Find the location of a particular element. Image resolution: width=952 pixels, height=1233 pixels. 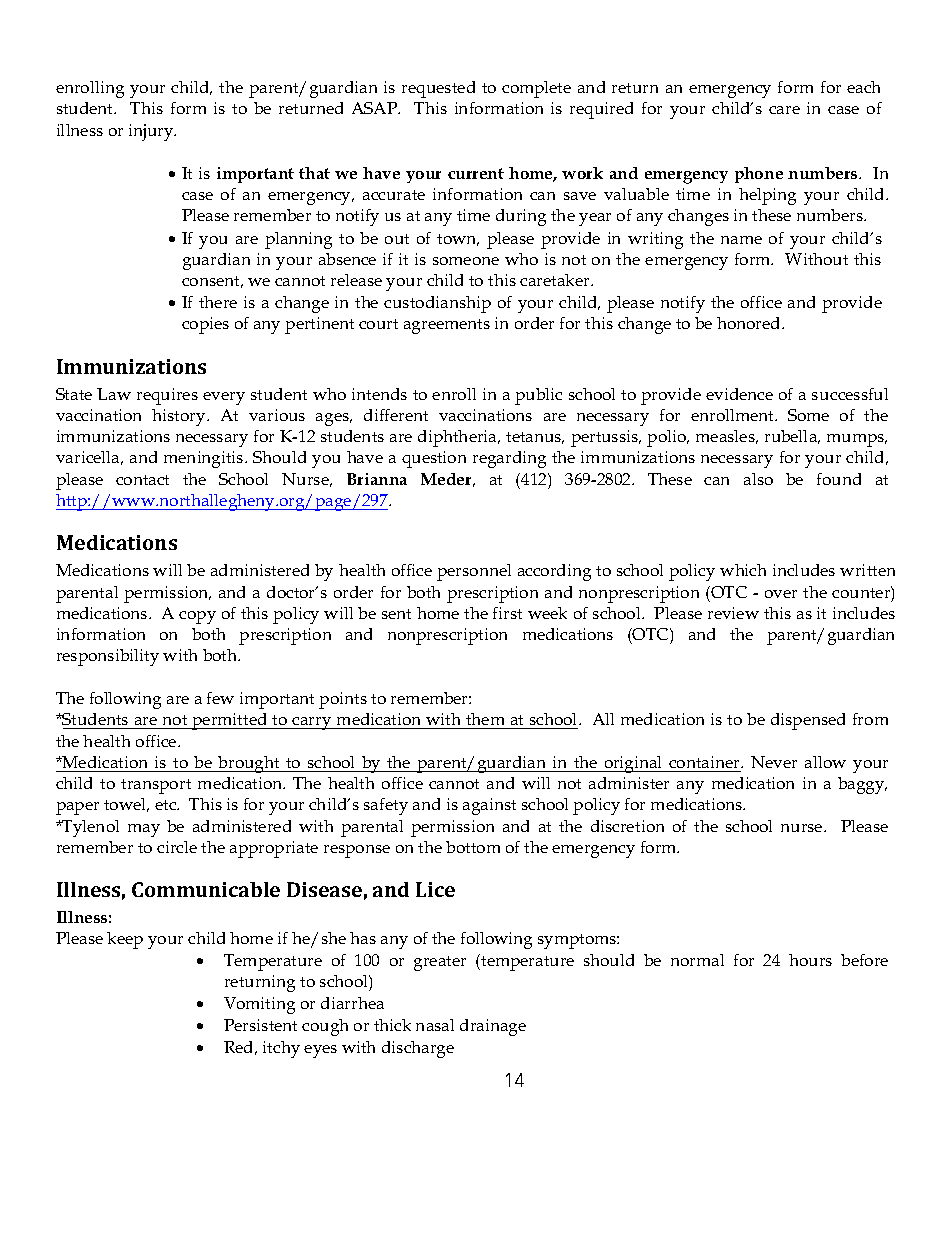

copy is located at coordinates (197, 617).
